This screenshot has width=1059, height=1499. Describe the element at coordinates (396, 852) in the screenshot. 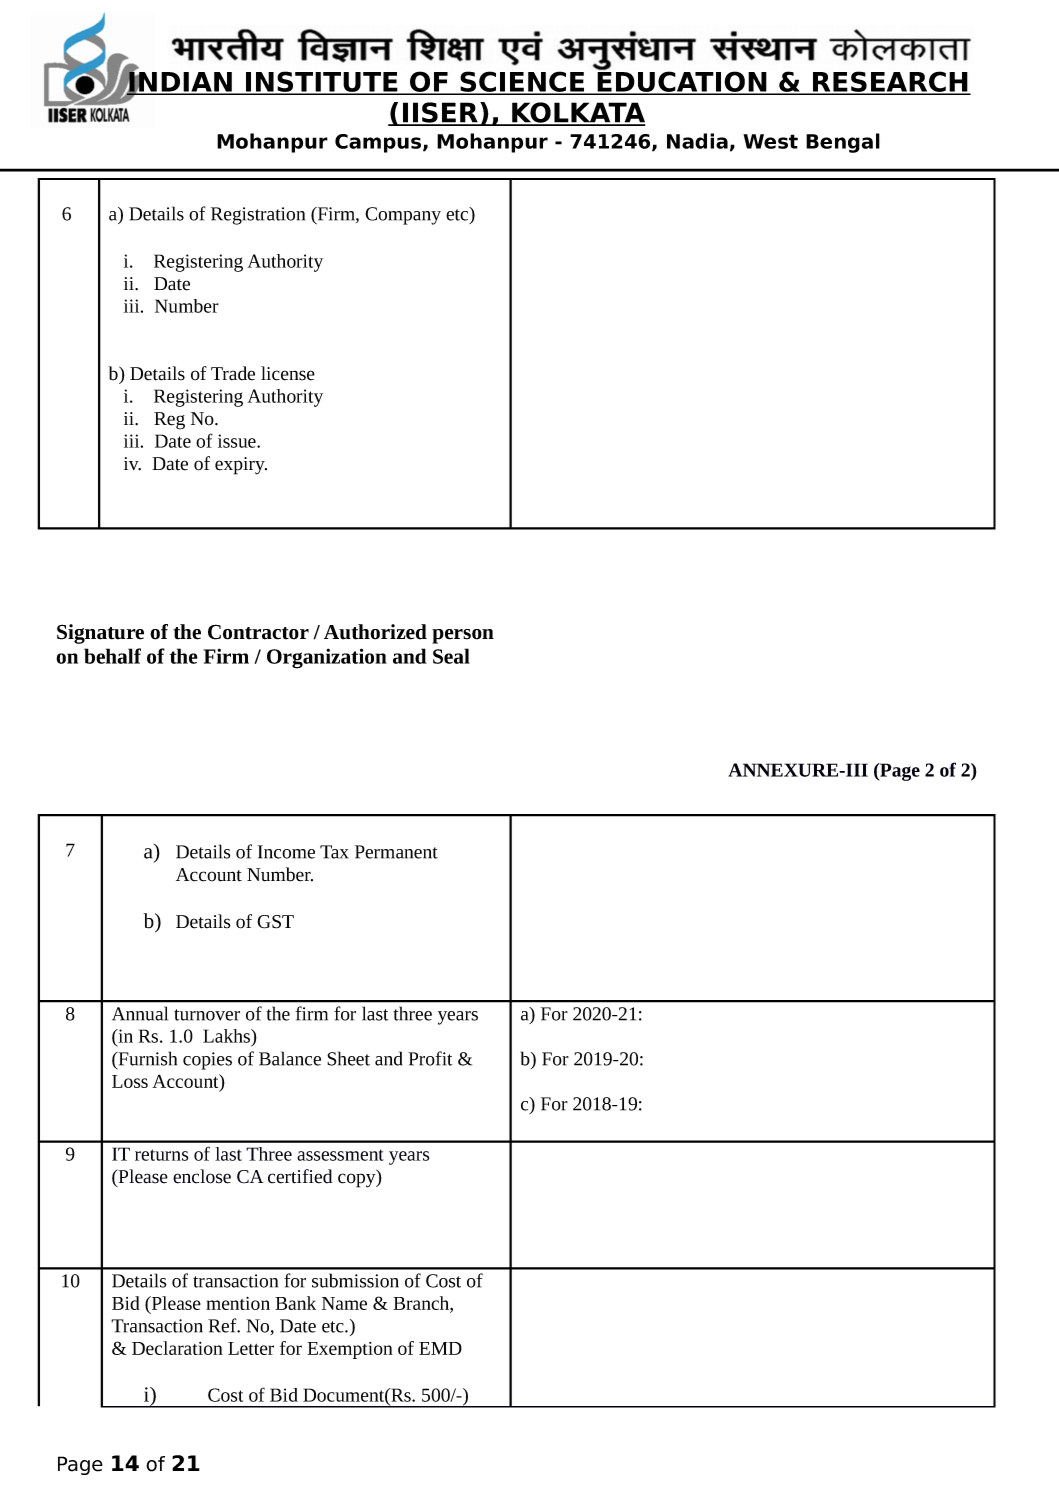

I see `Permanent` at that location.
